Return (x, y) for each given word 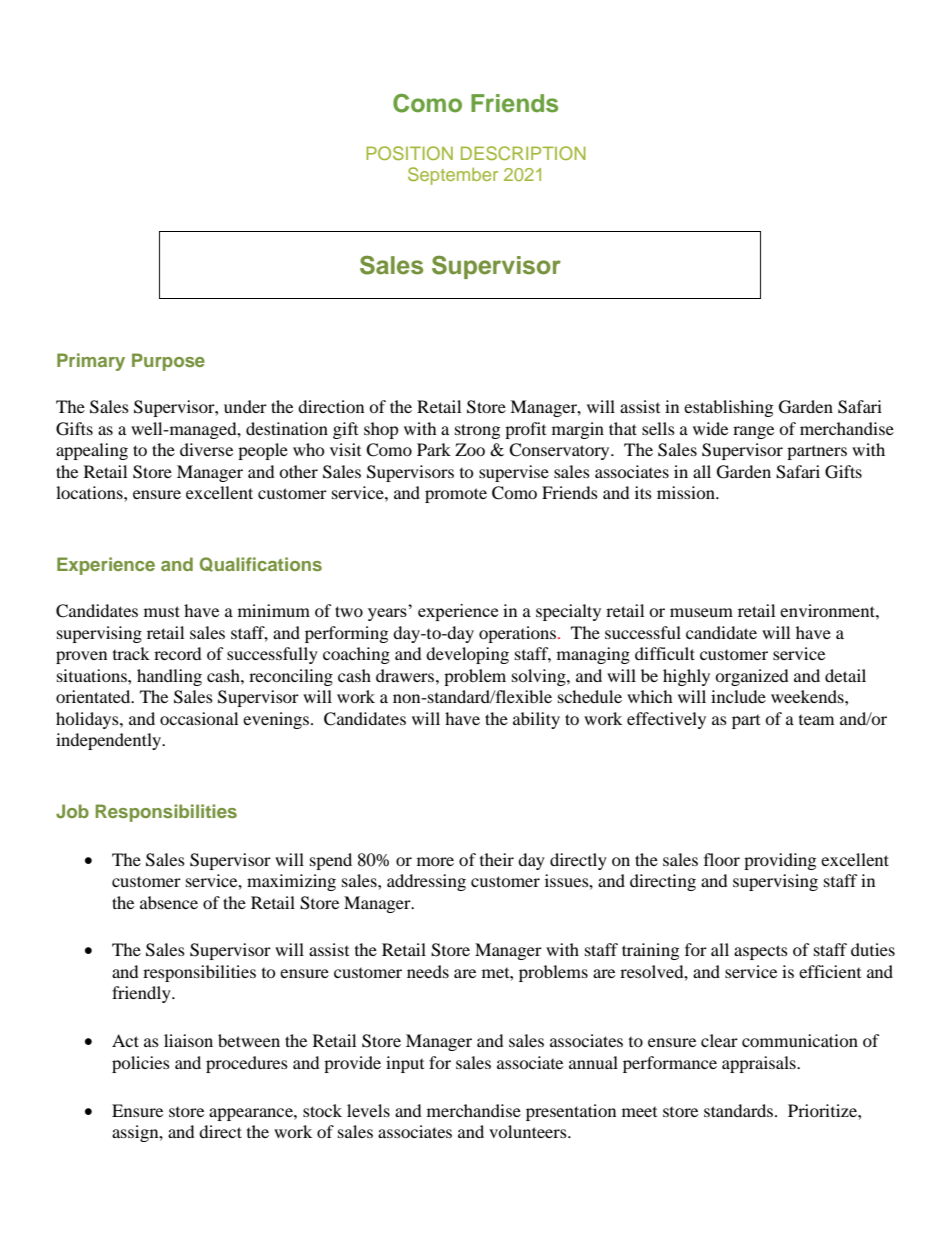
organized (752, 677)
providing (780, 861)
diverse (206, 449)
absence (169, 902)
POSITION (409, 153)
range (753, 432)
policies (141, 1064)
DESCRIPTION (523, 153)
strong (477, 431)
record (178, 653)
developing (467, 655)
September (453, 176)
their (497, 859)
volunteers (529, 1131)
